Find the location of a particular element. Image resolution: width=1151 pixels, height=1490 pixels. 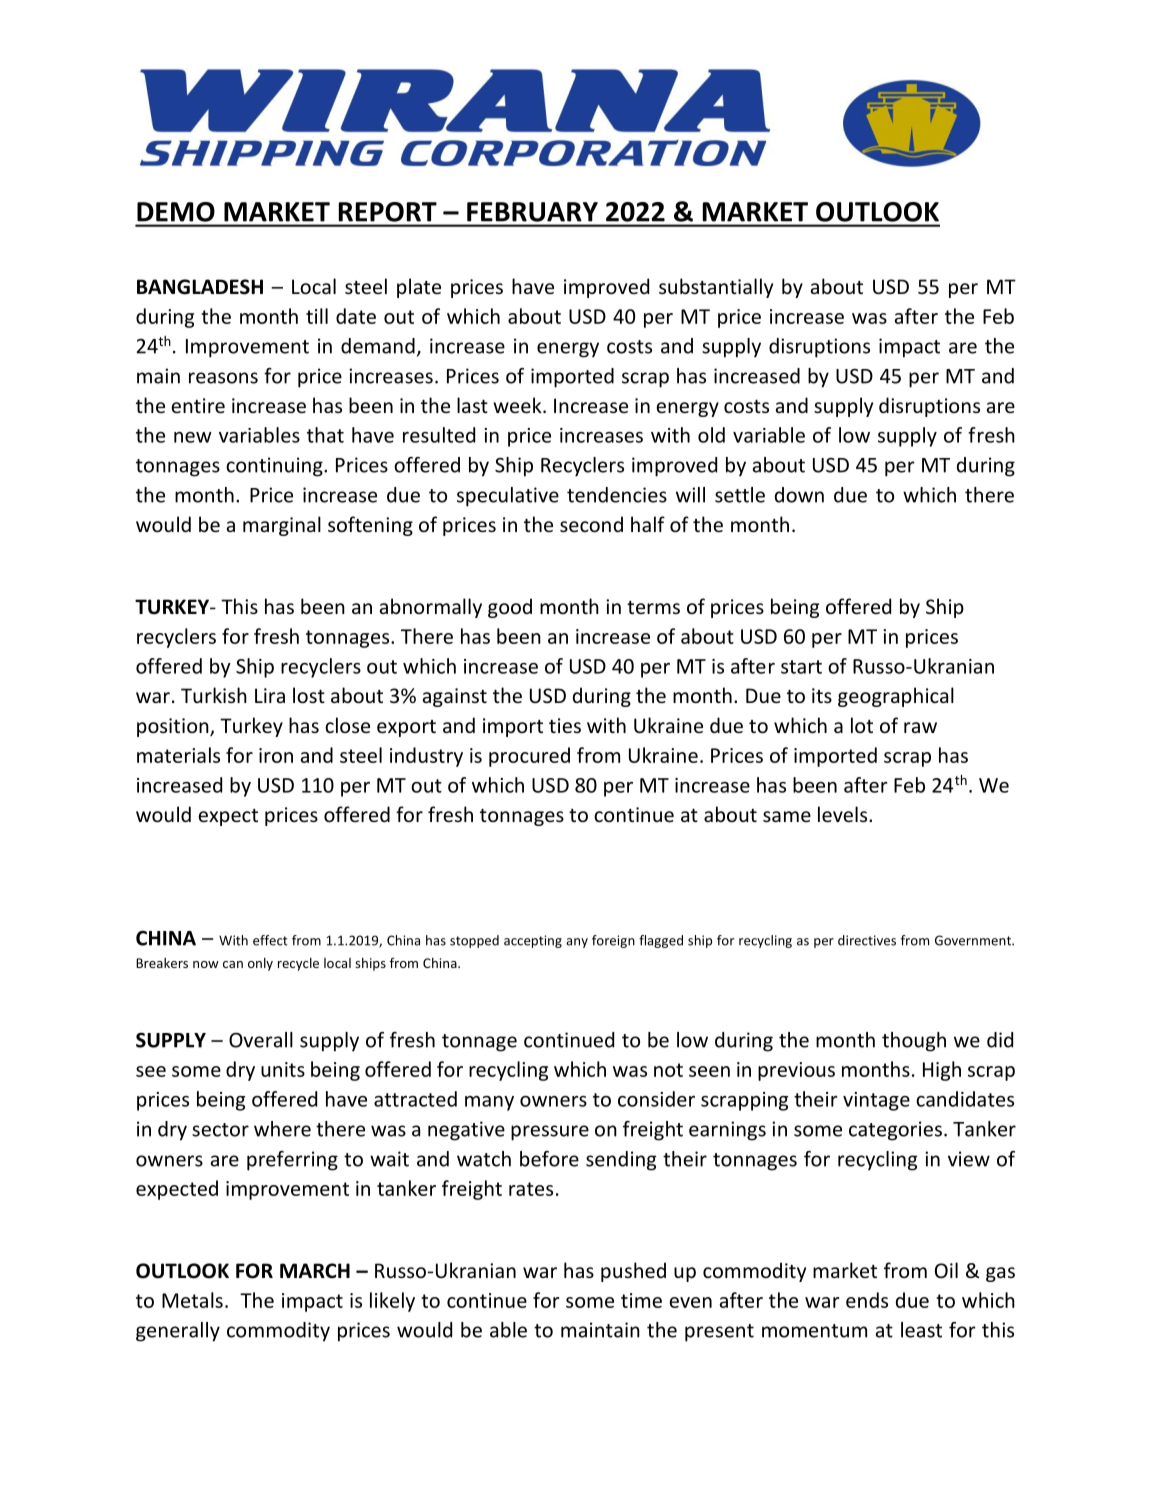

start is located at coordinates (801, 667).
